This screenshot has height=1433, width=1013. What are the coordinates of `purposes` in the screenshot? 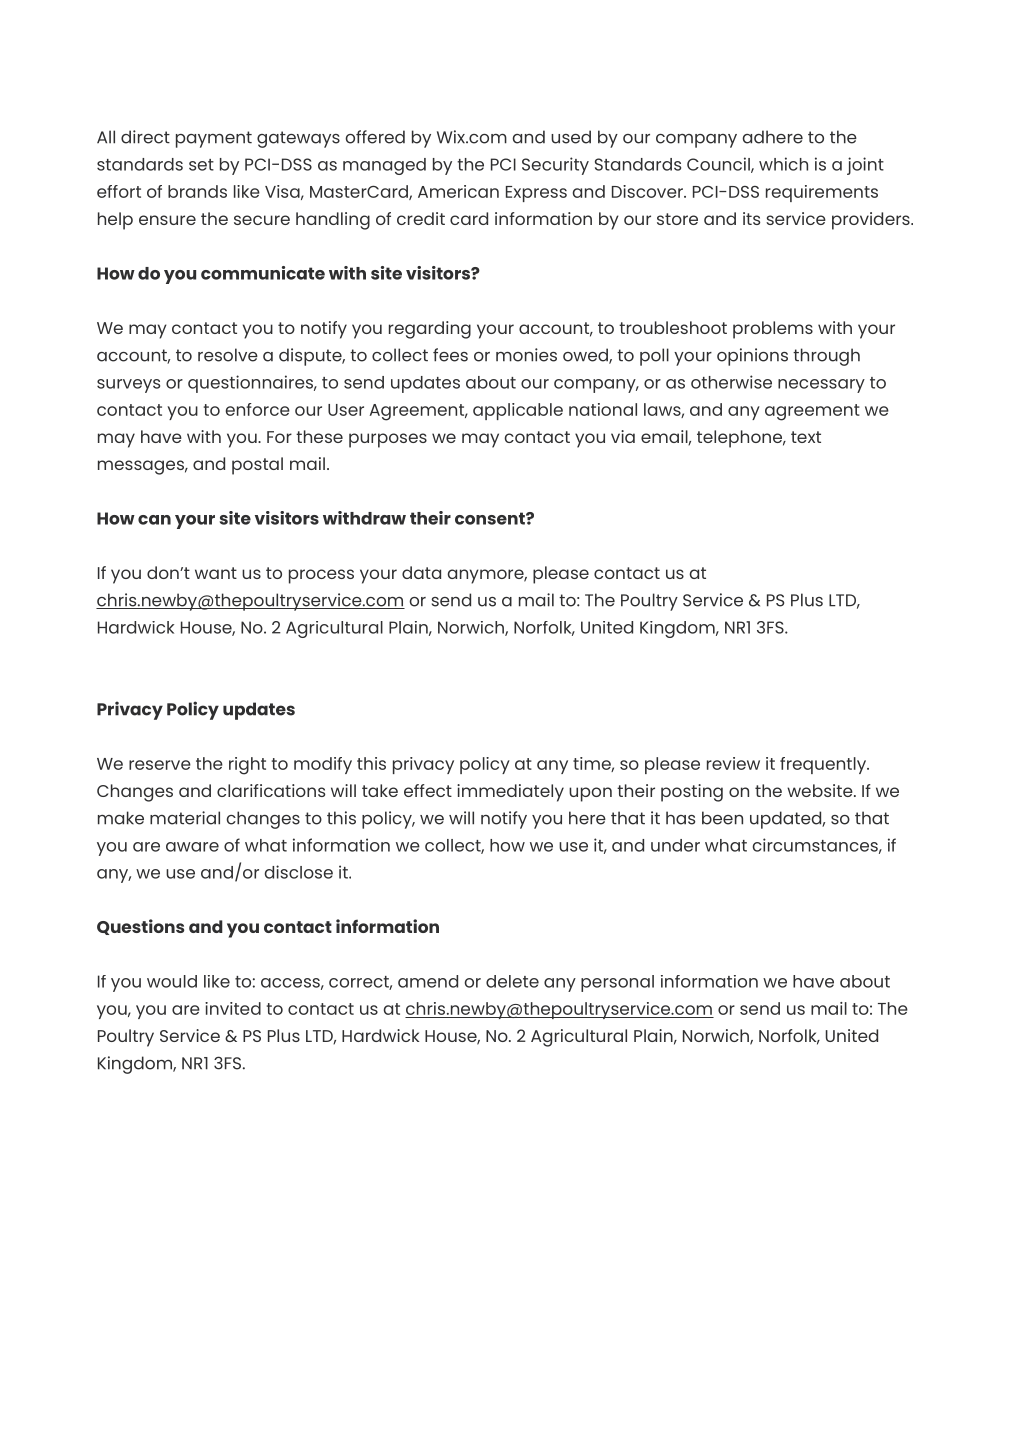 It's located at (388, 440).
